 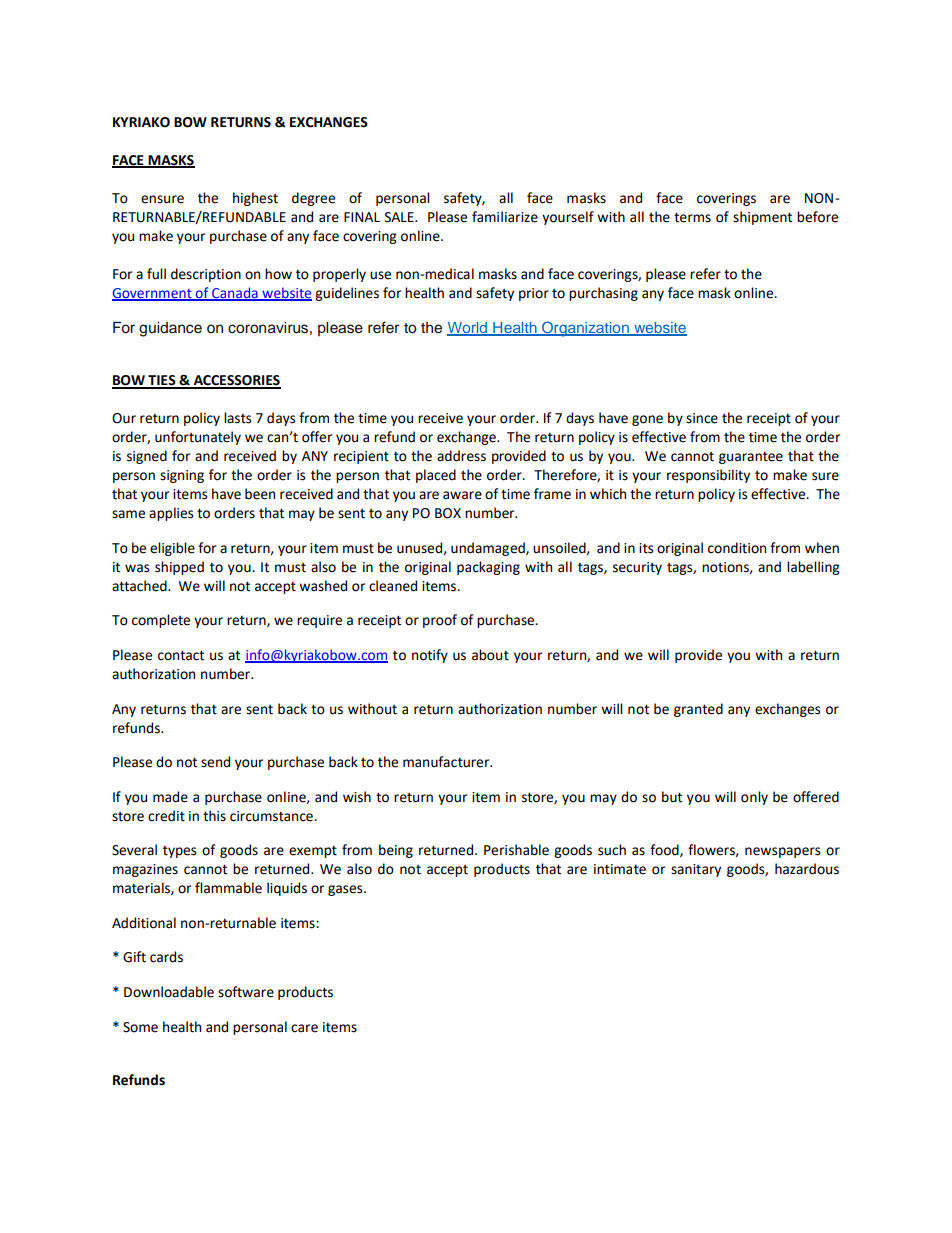 What do you see at coordinates (813, 568) in the document?
I see `labelling` at bounding box center [813, 568].
